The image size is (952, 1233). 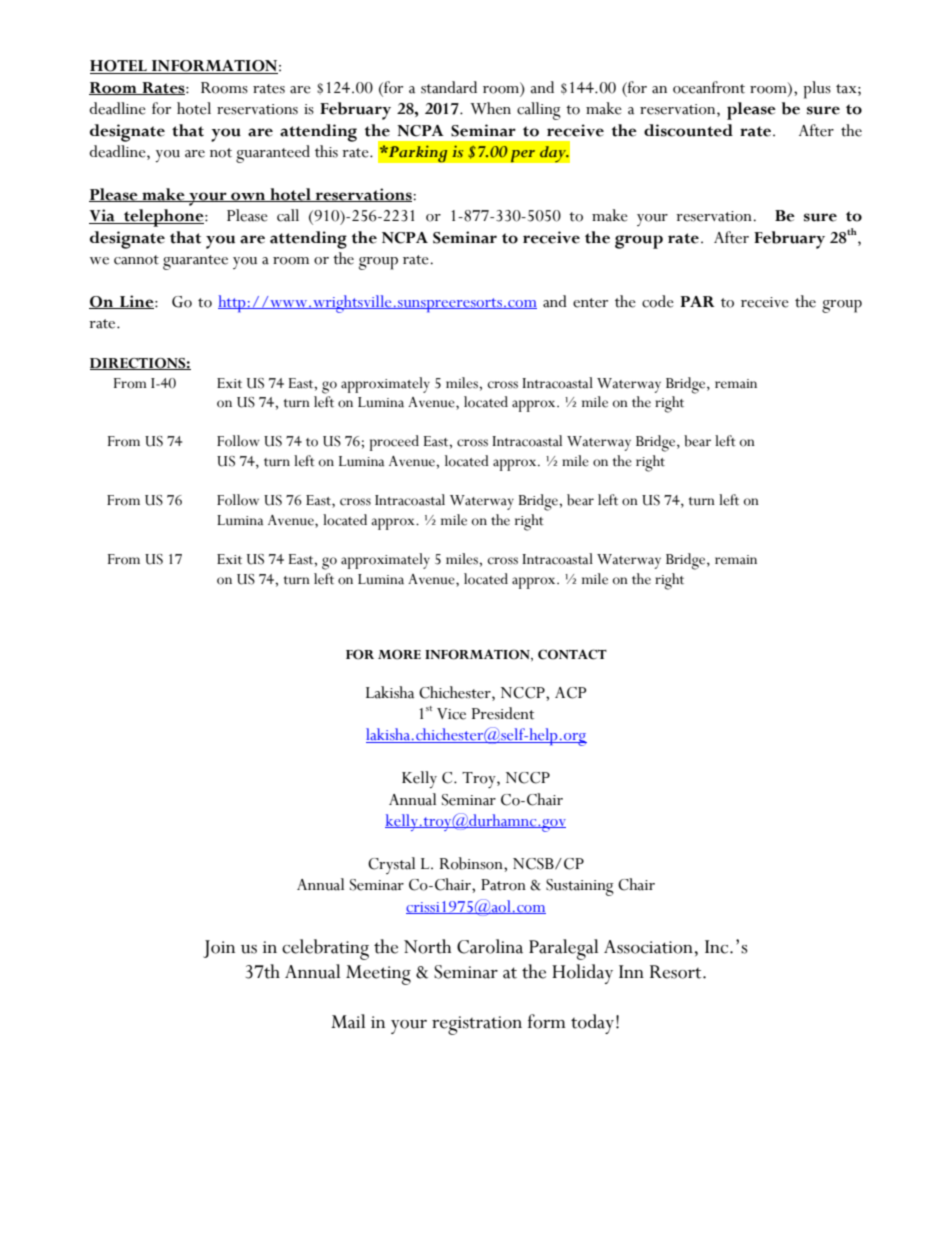 I want to click on ACP, so click(x=570, y=693).
